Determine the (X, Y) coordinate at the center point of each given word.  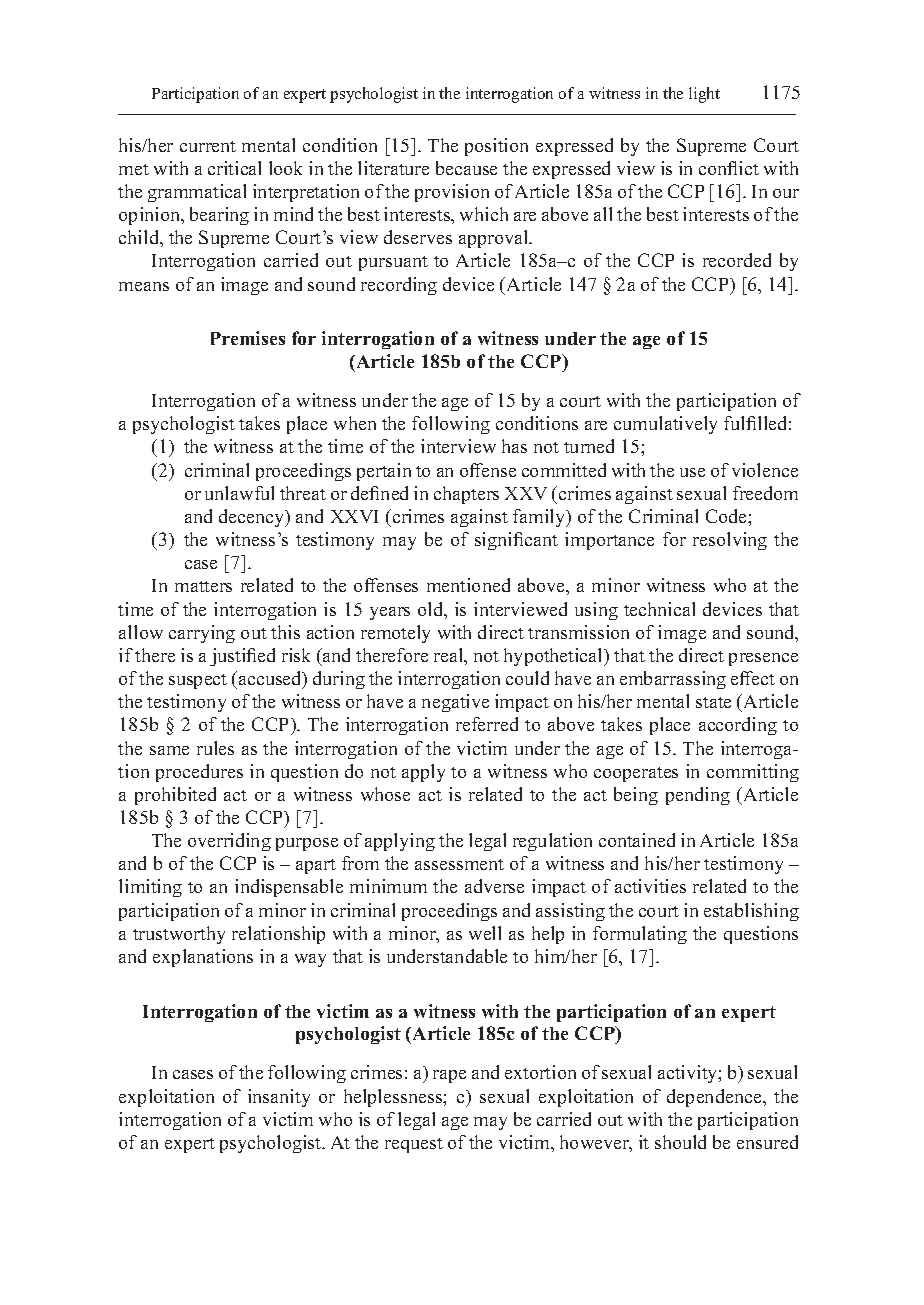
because (466, 168)
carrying (202, 634)
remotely (395, 634)
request (414, 1145)
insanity (279, 1098)
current (208, 146)
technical (659, 609)
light (704, 95)
